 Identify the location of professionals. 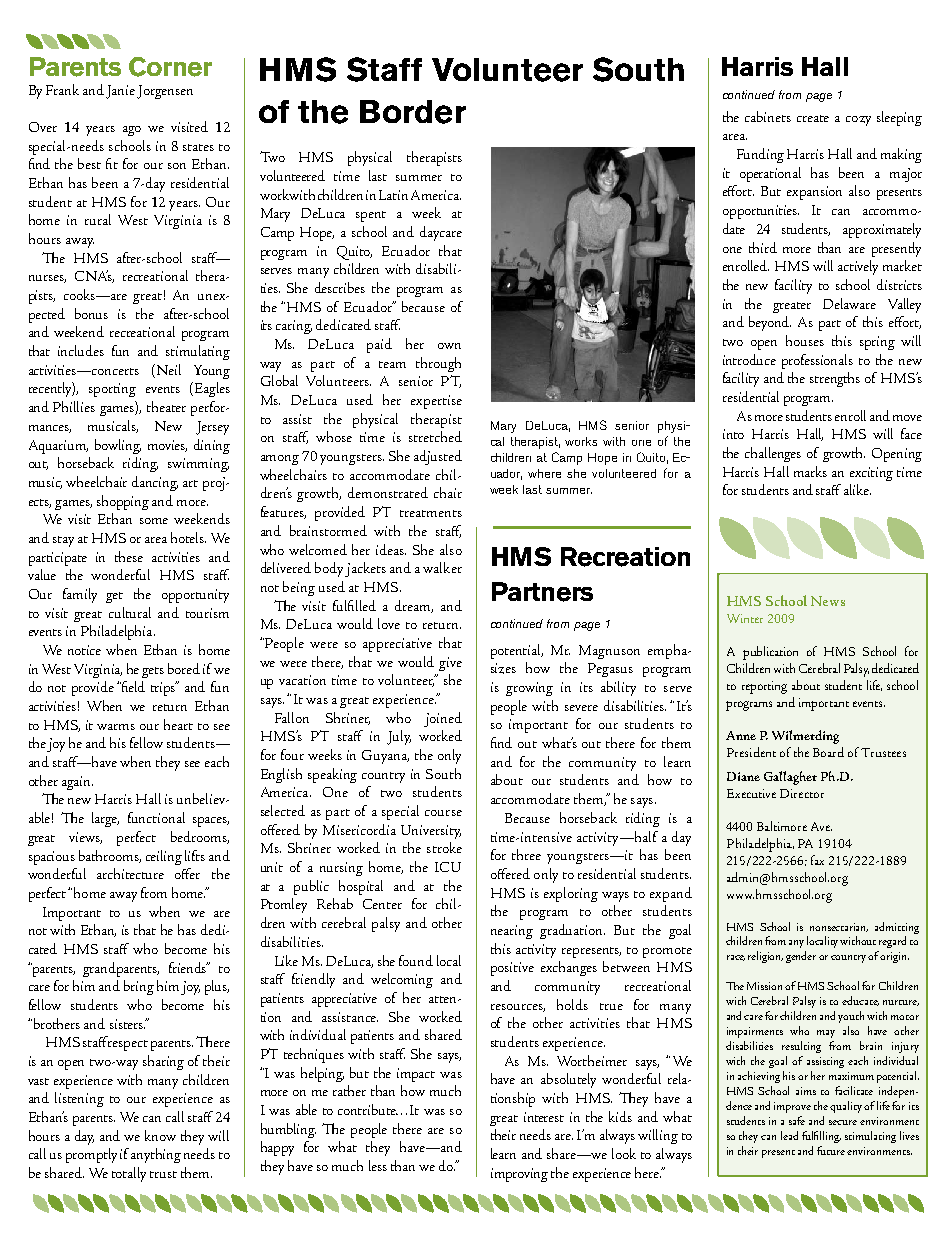
(817, 361).
